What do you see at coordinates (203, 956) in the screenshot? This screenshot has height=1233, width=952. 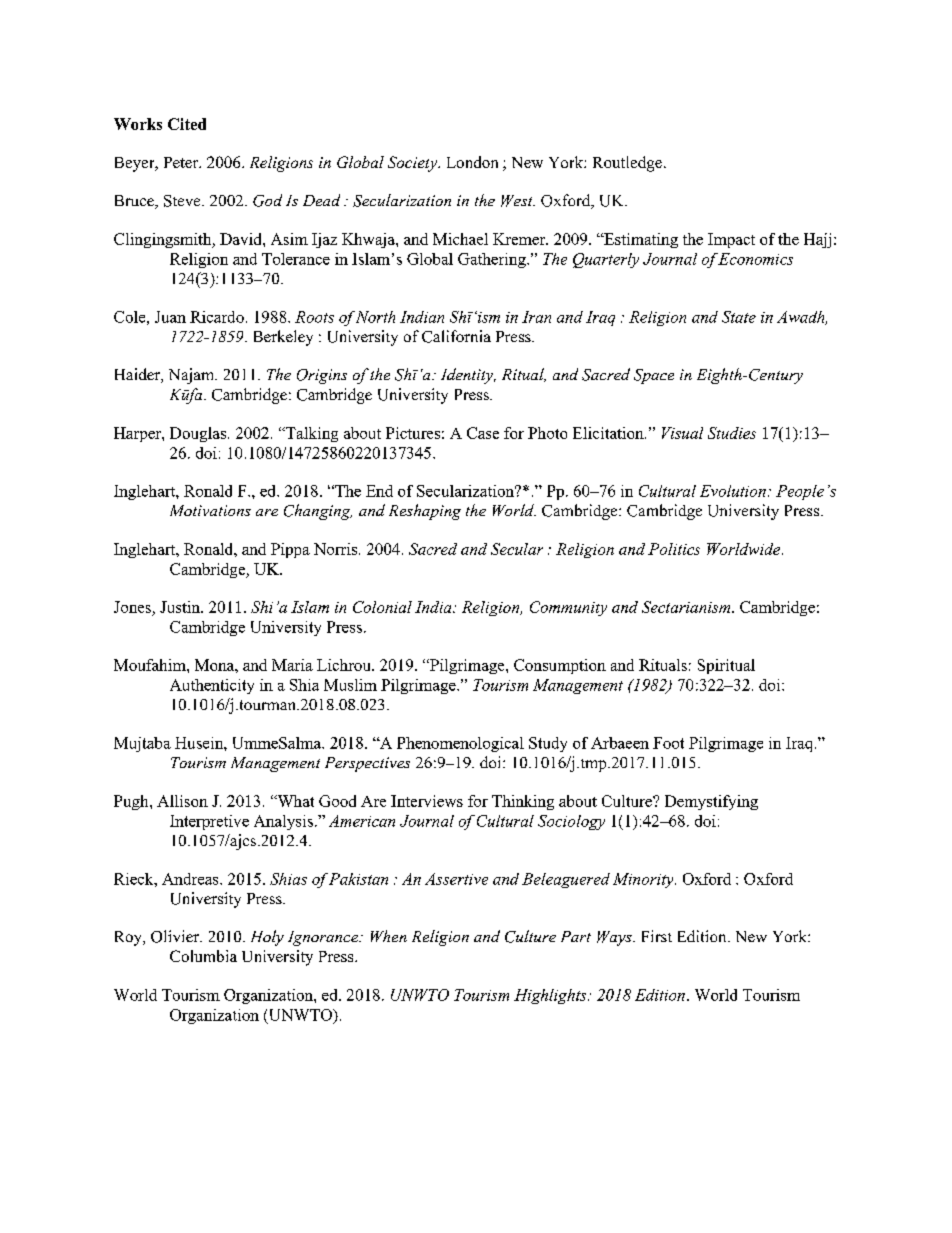 I see `Columbia` at bounding box center [203, 956].
